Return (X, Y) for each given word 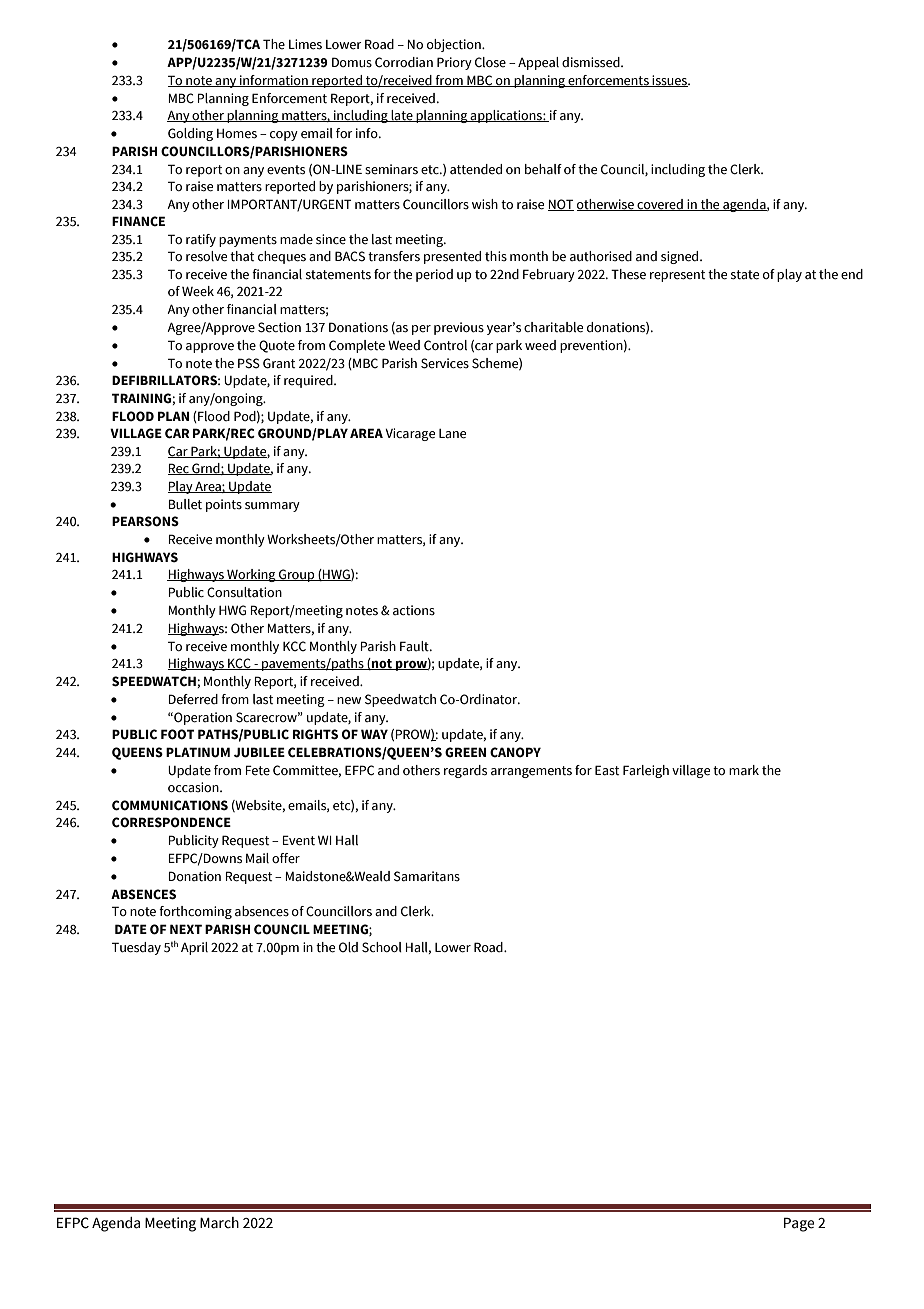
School (382, 947)
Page (799, 1225)
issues (669, 81)
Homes (237, 134)
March (219, 1223)
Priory (454, 63)
